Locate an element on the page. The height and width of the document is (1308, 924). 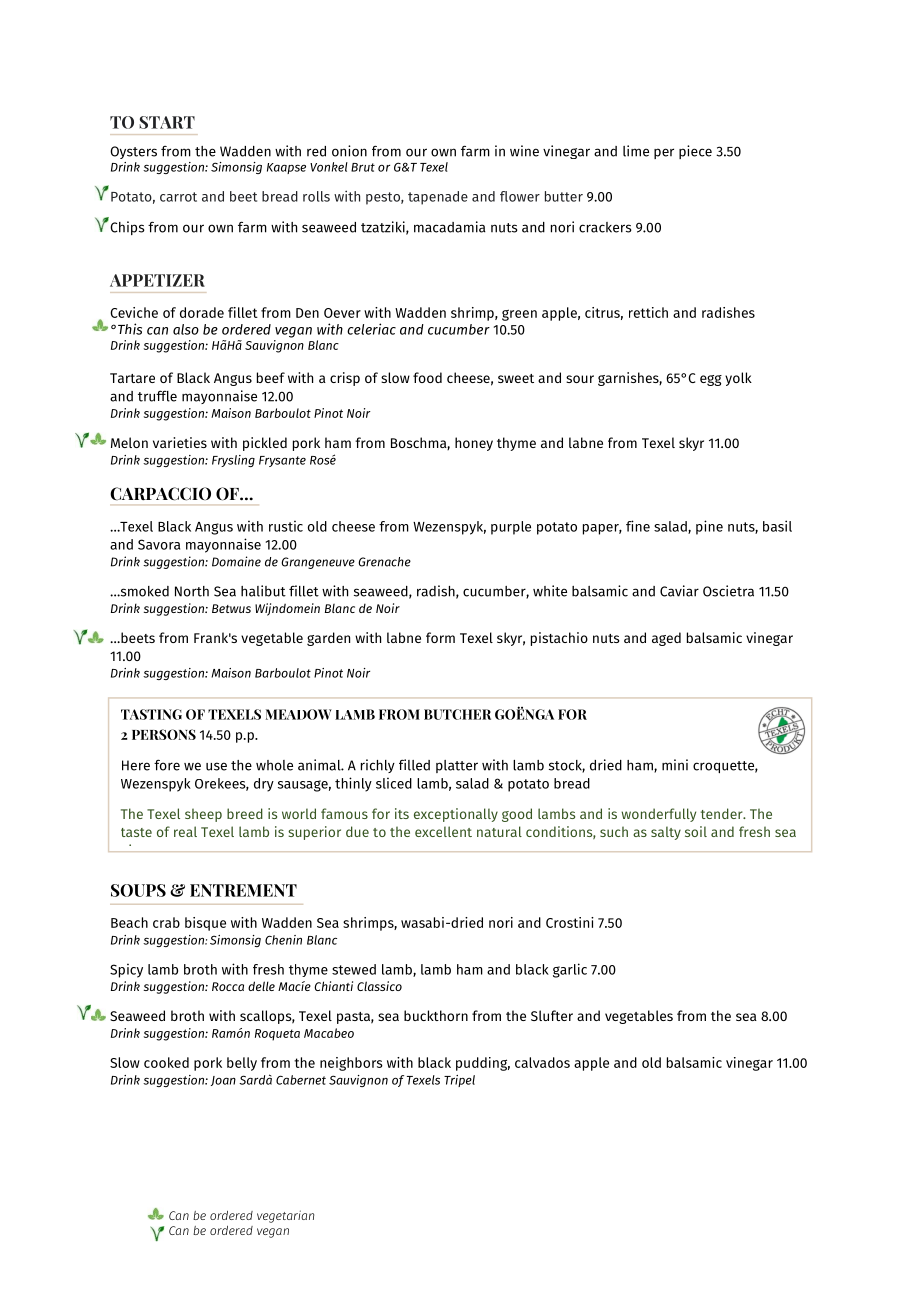
varieties is located at coordinates (180, 442).
